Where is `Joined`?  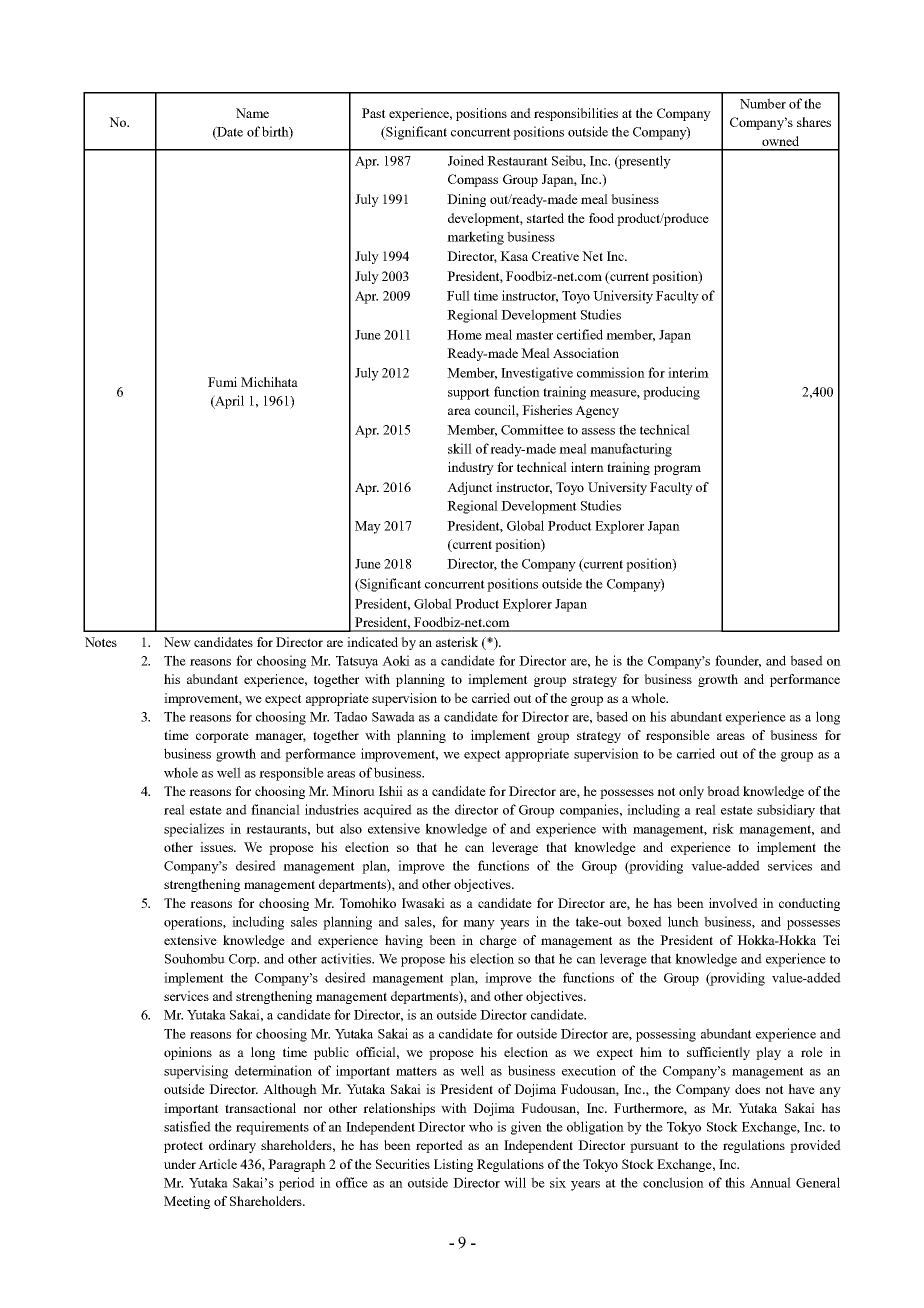 Joined is located at coordinates (466, 160).
